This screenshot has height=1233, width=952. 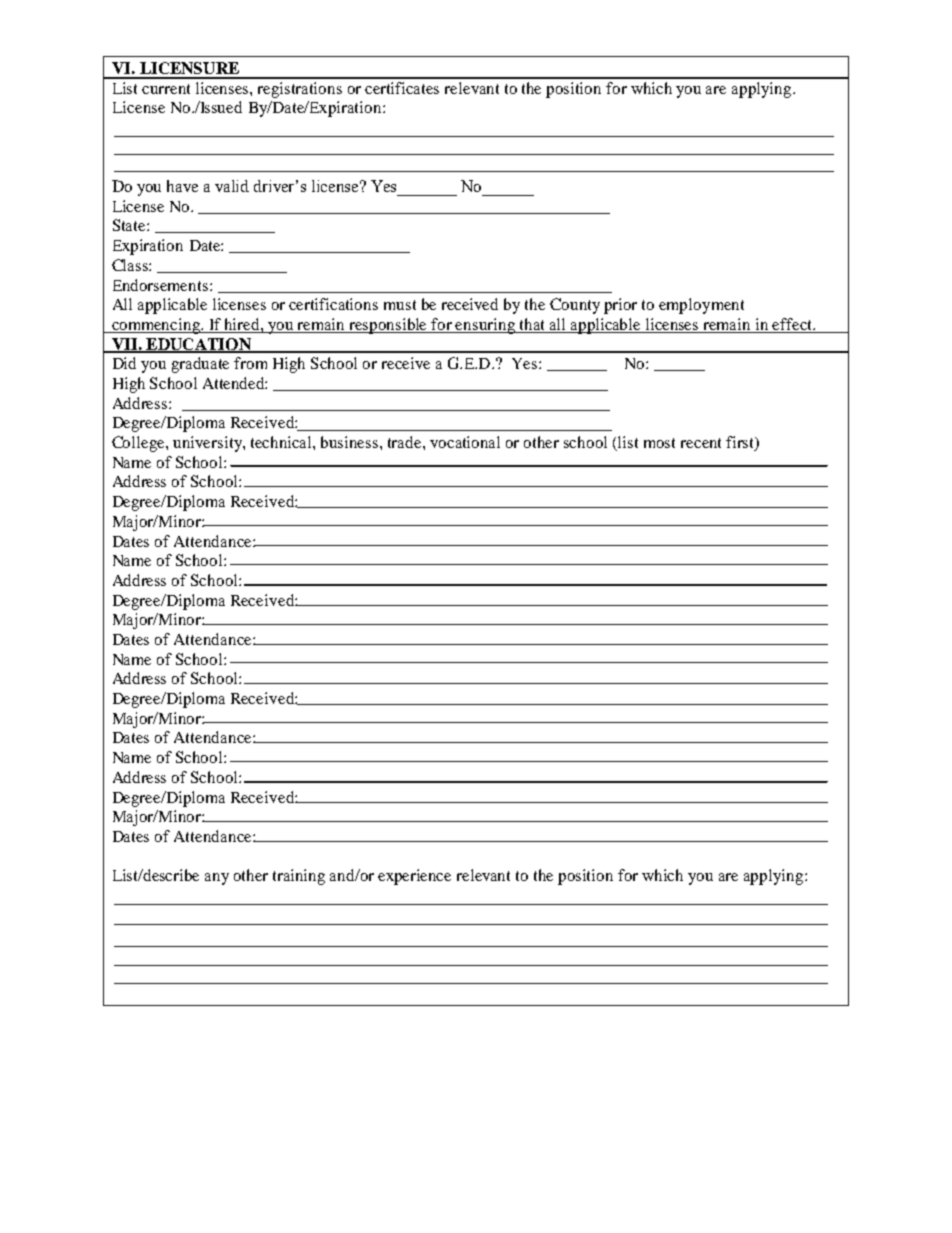 I want to click on trade, so click(x=406, y=442).
